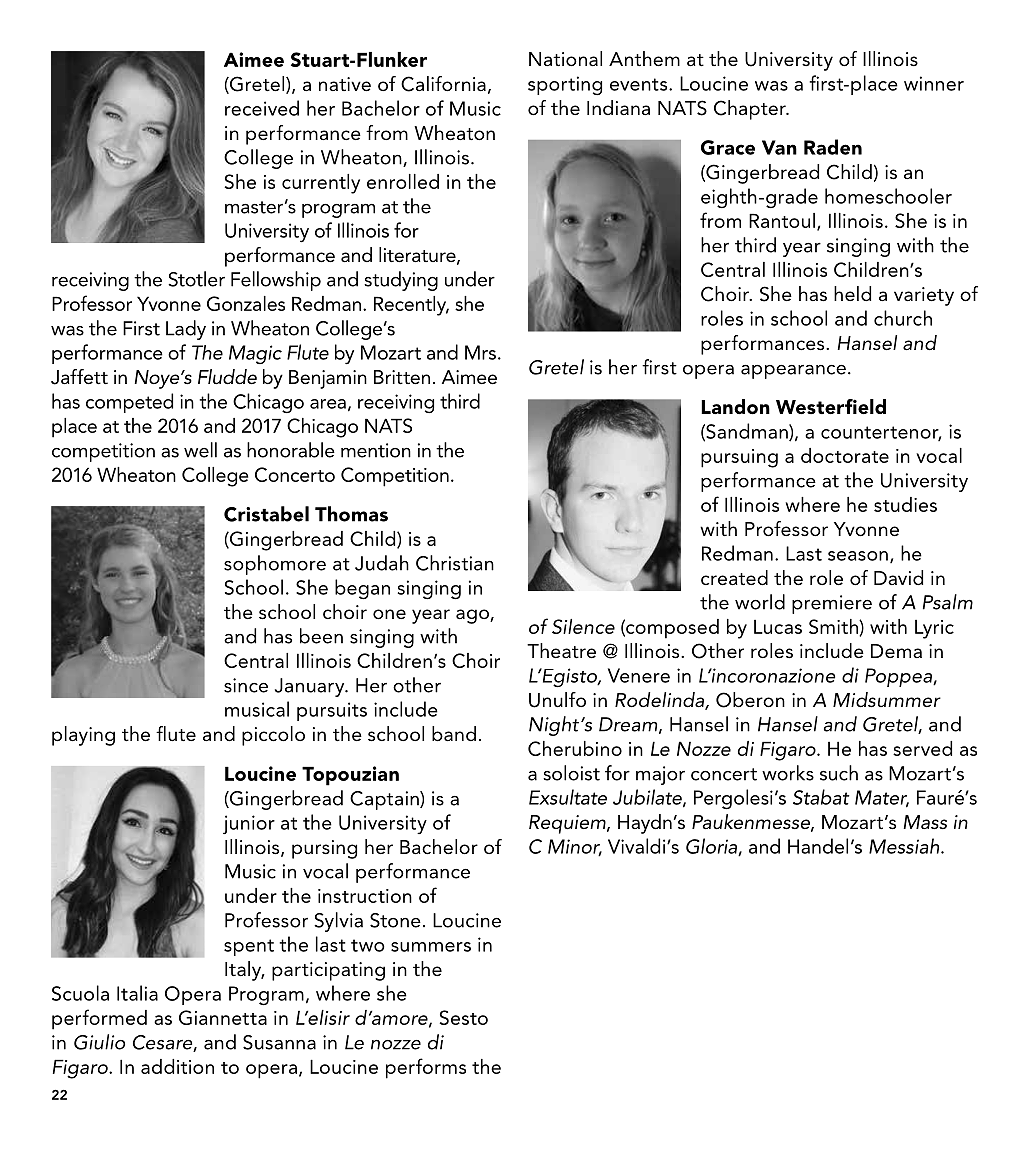 This screenshot has width=1036, height=1151. I want to click on Christian, so click(455, 563).
